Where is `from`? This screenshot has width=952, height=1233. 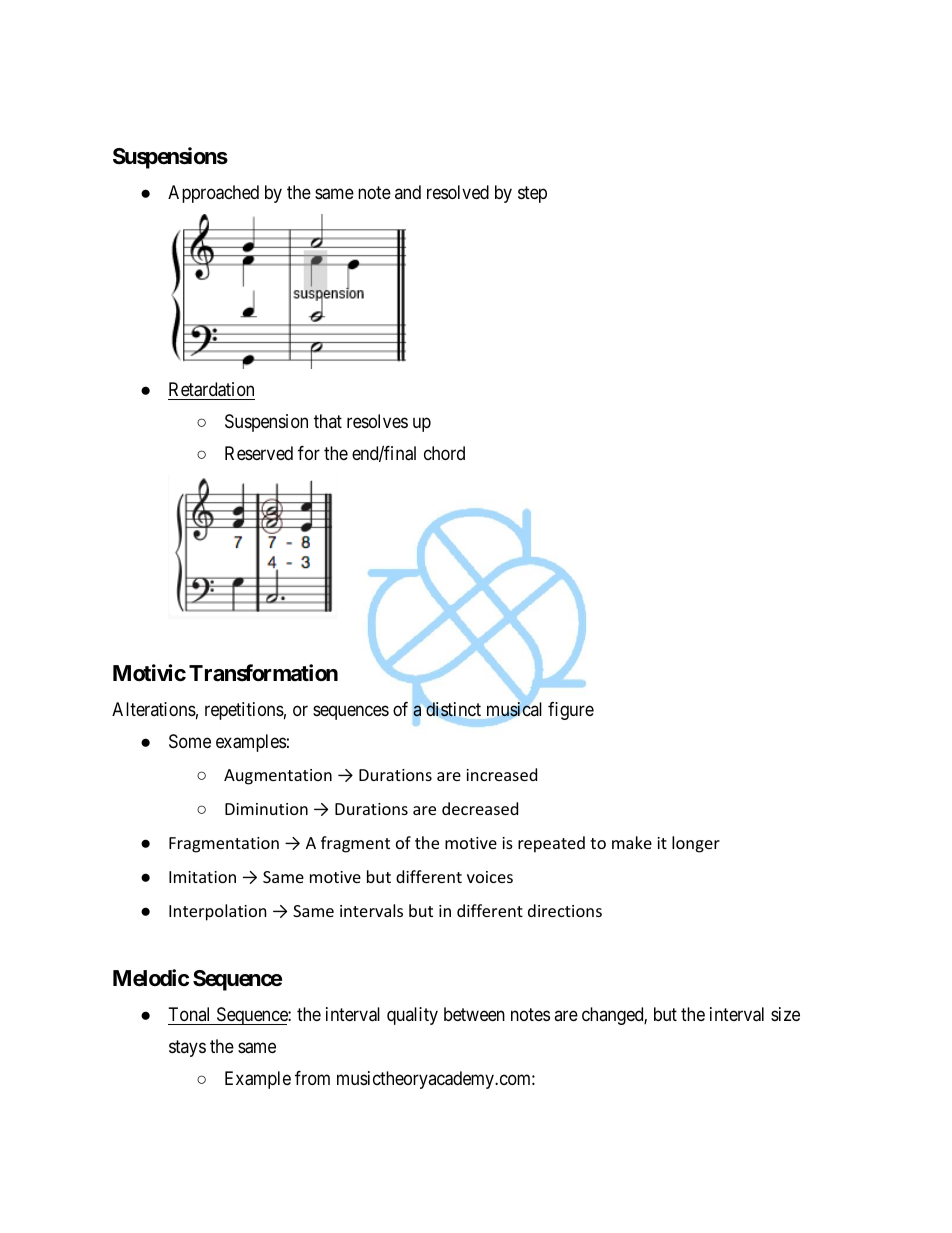
from is located at coordinates (312, 1078).
